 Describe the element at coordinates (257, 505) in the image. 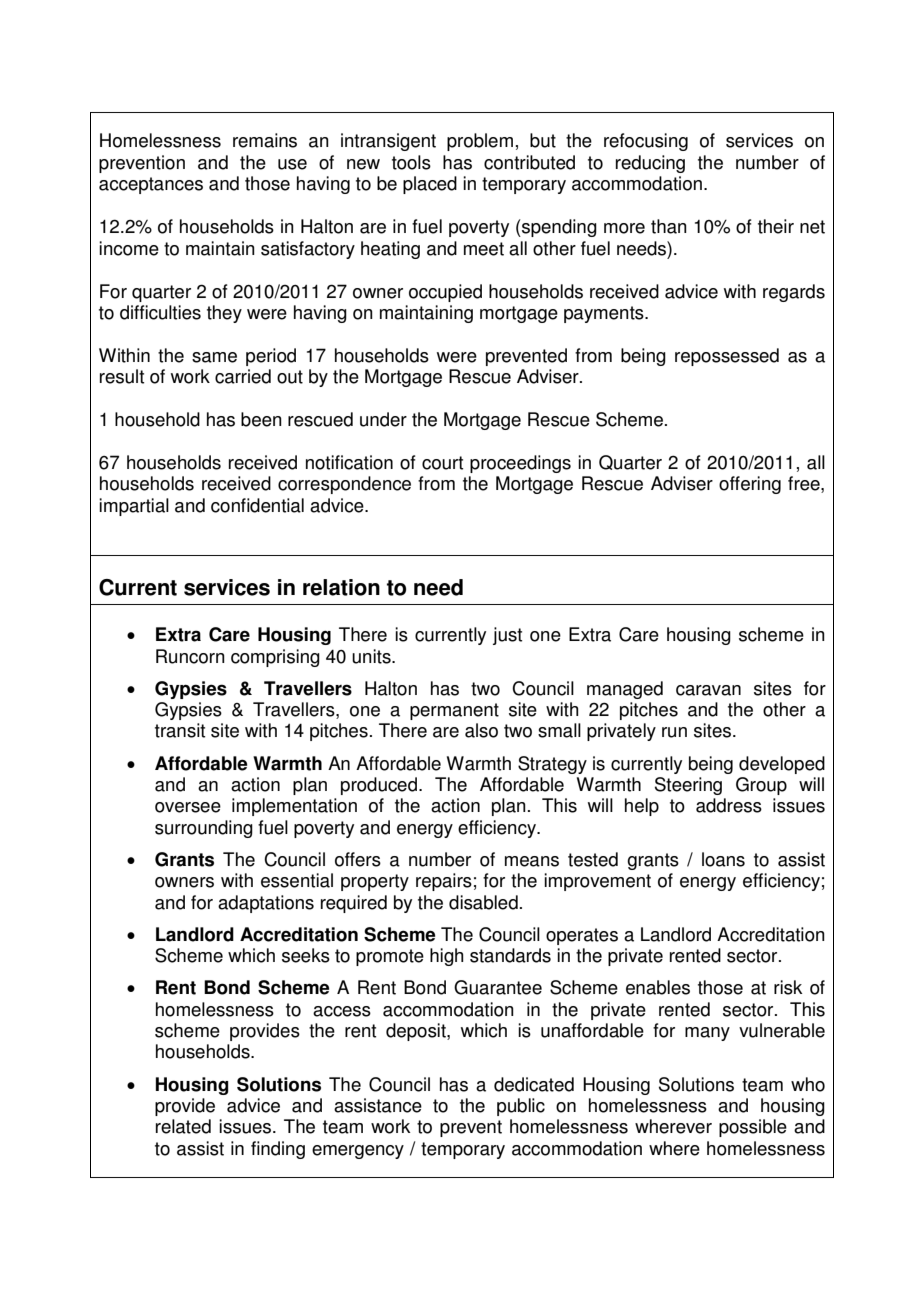

I see `confidential` at that location.
